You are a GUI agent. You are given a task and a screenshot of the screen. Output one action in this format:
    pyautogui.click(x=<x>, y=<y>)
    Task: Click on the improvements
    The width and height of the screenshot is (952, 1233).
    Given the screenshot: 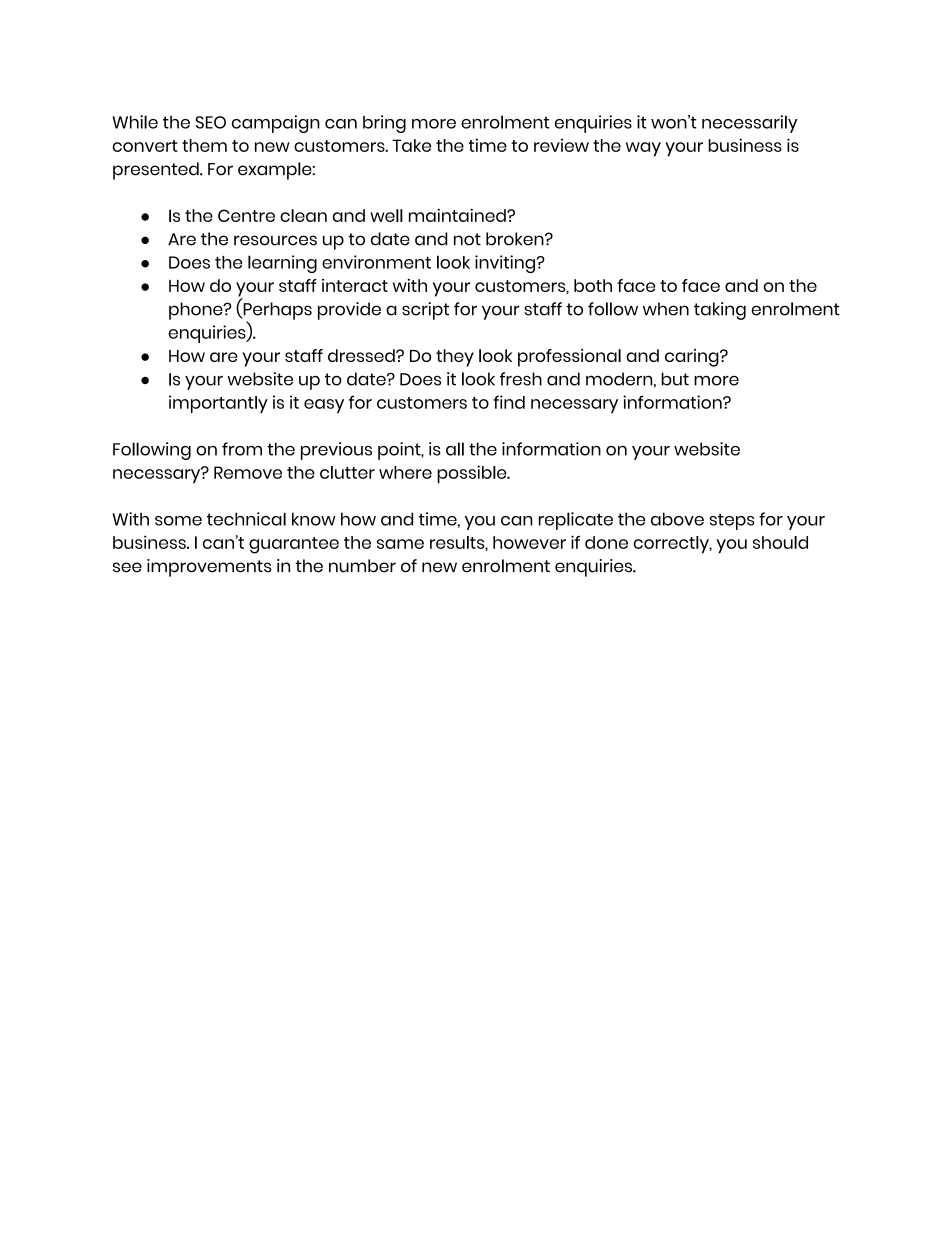 What is the action you would take?
    pyautogui.click(x=209, y=568)
